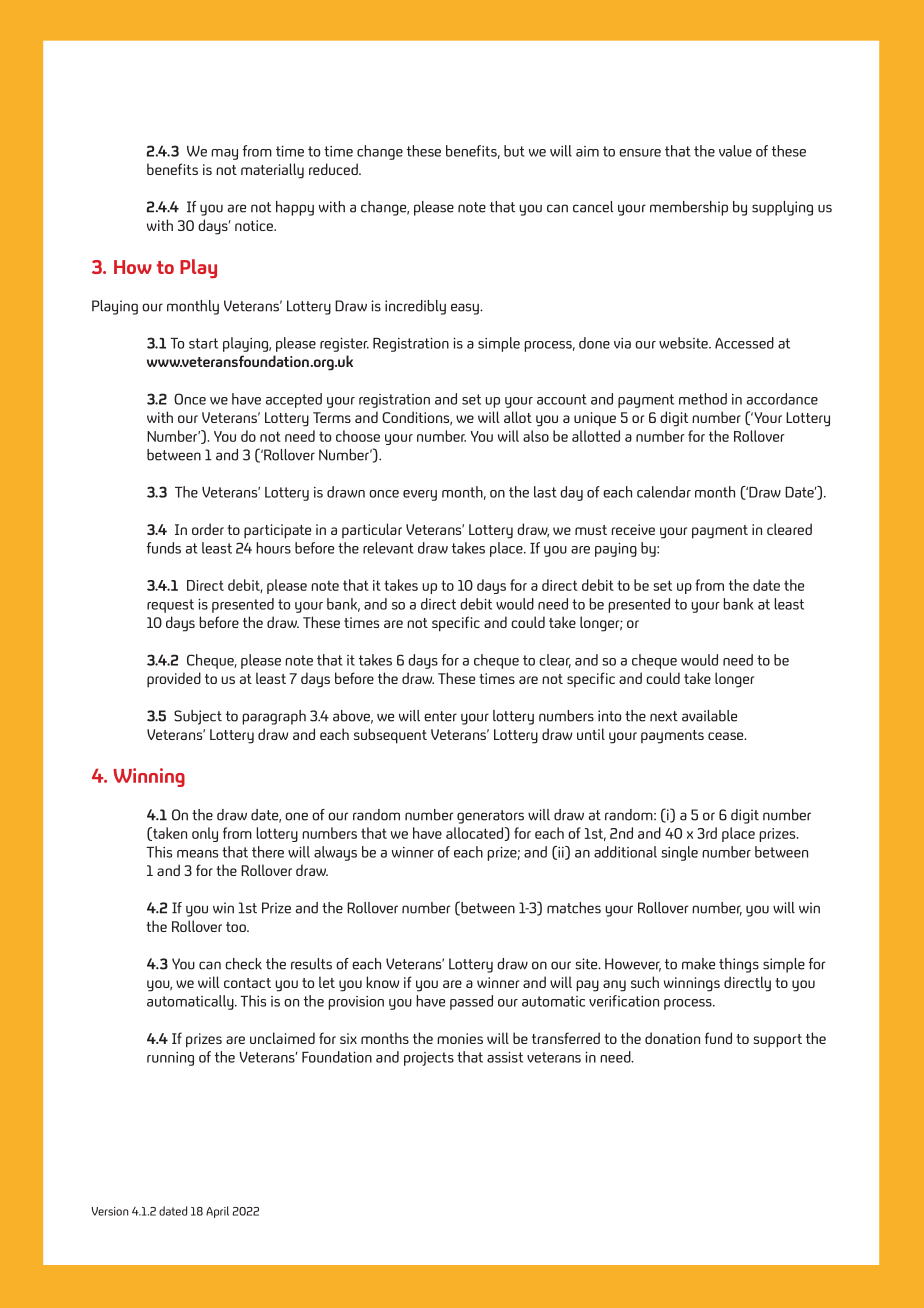  I want to click on April, so click(217, 1212).
